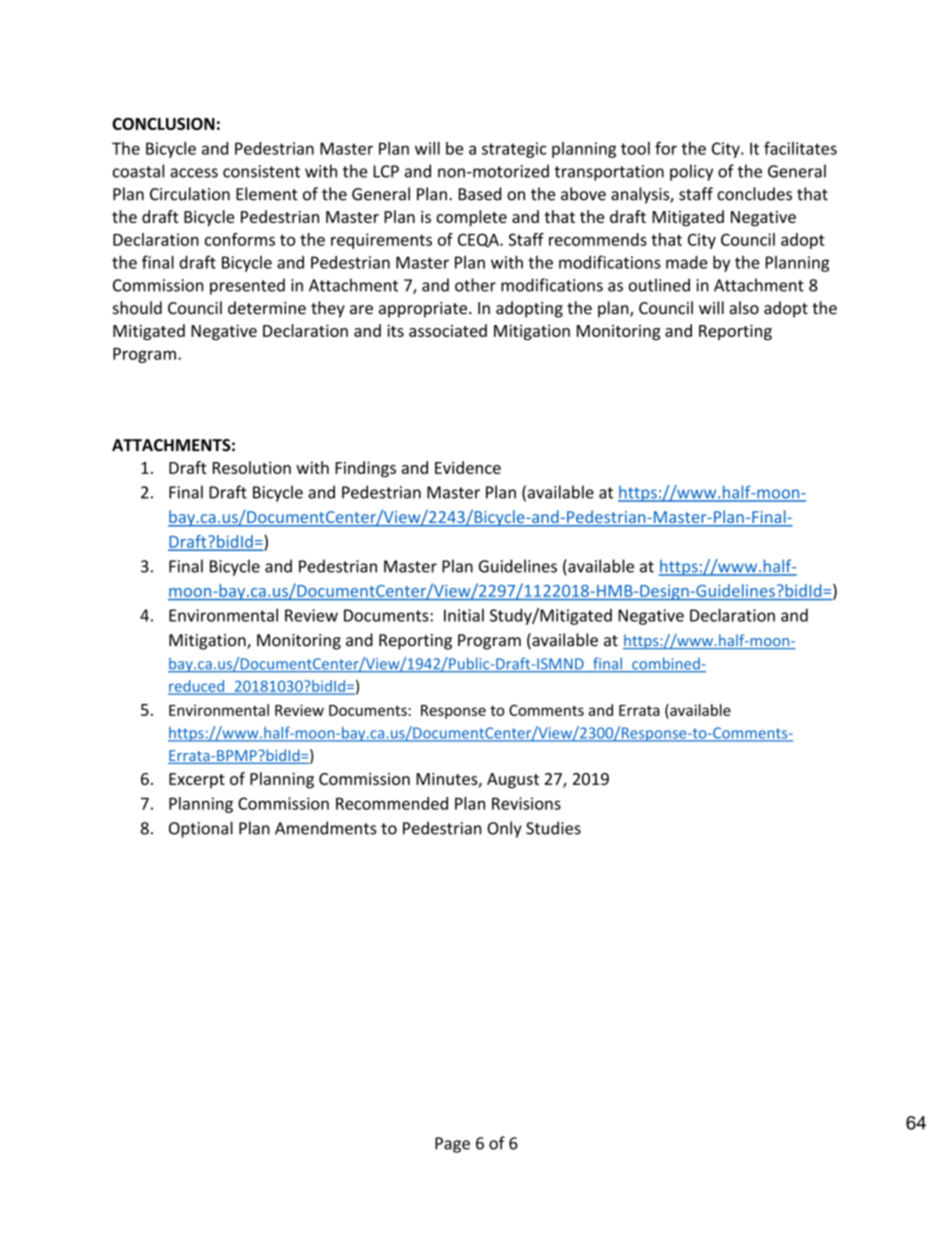  What do you see at coordinates (194, 173) in the screenshot?
I see `access` at bounding box center [194, 173].
